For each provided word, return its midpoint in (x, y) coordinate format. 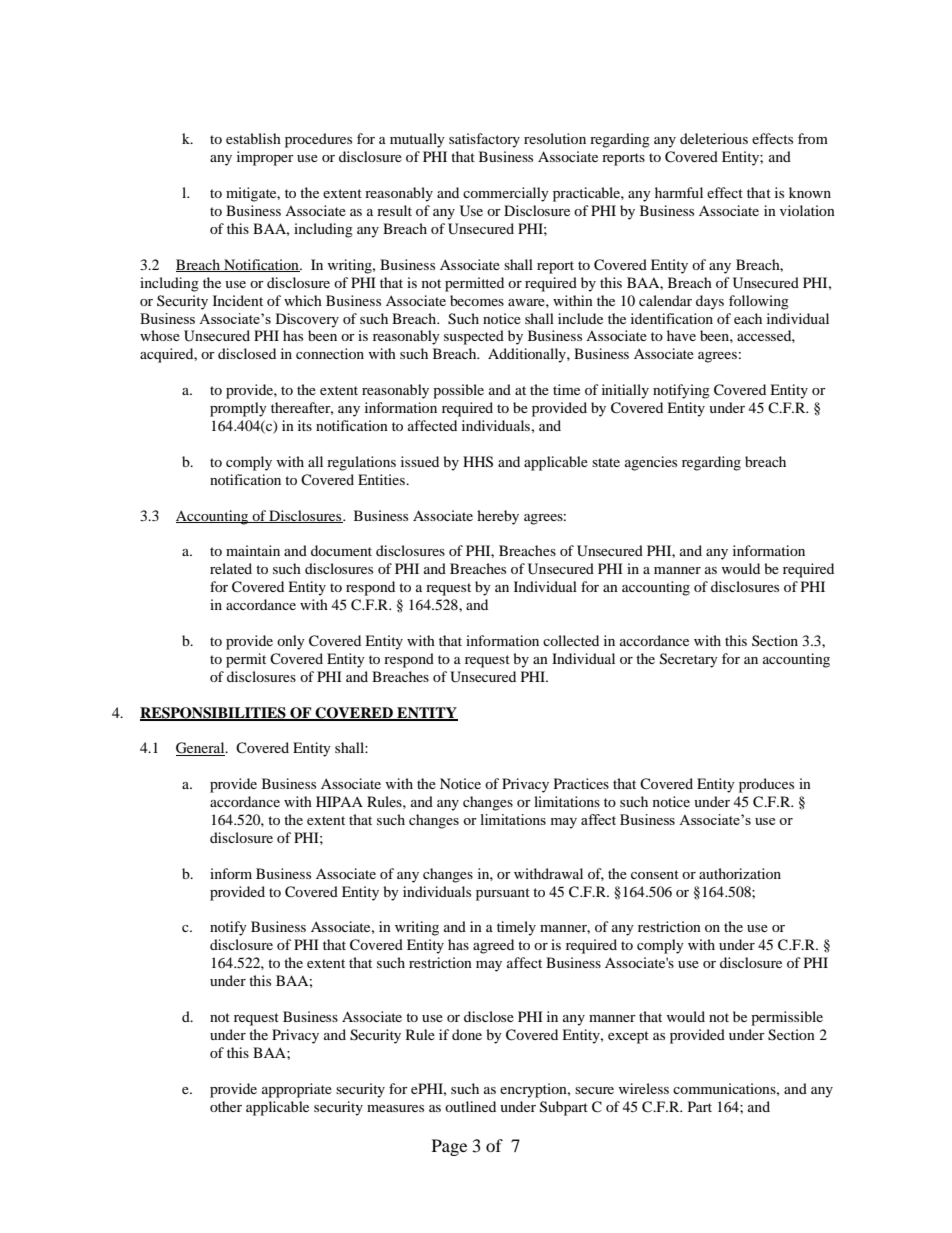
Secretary (689, 660)
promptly (238, 409)
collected (571, 640)
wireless (644, 1088)
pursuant (503, 894)
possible (458, 391)
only (291, 642)
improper (265, 158)
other (226, 1106)
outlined (470, 1106)
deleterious (714, 138)
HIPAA (339, 801)
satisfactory (484, 140)
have (681, 335)
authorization (740, 873)
